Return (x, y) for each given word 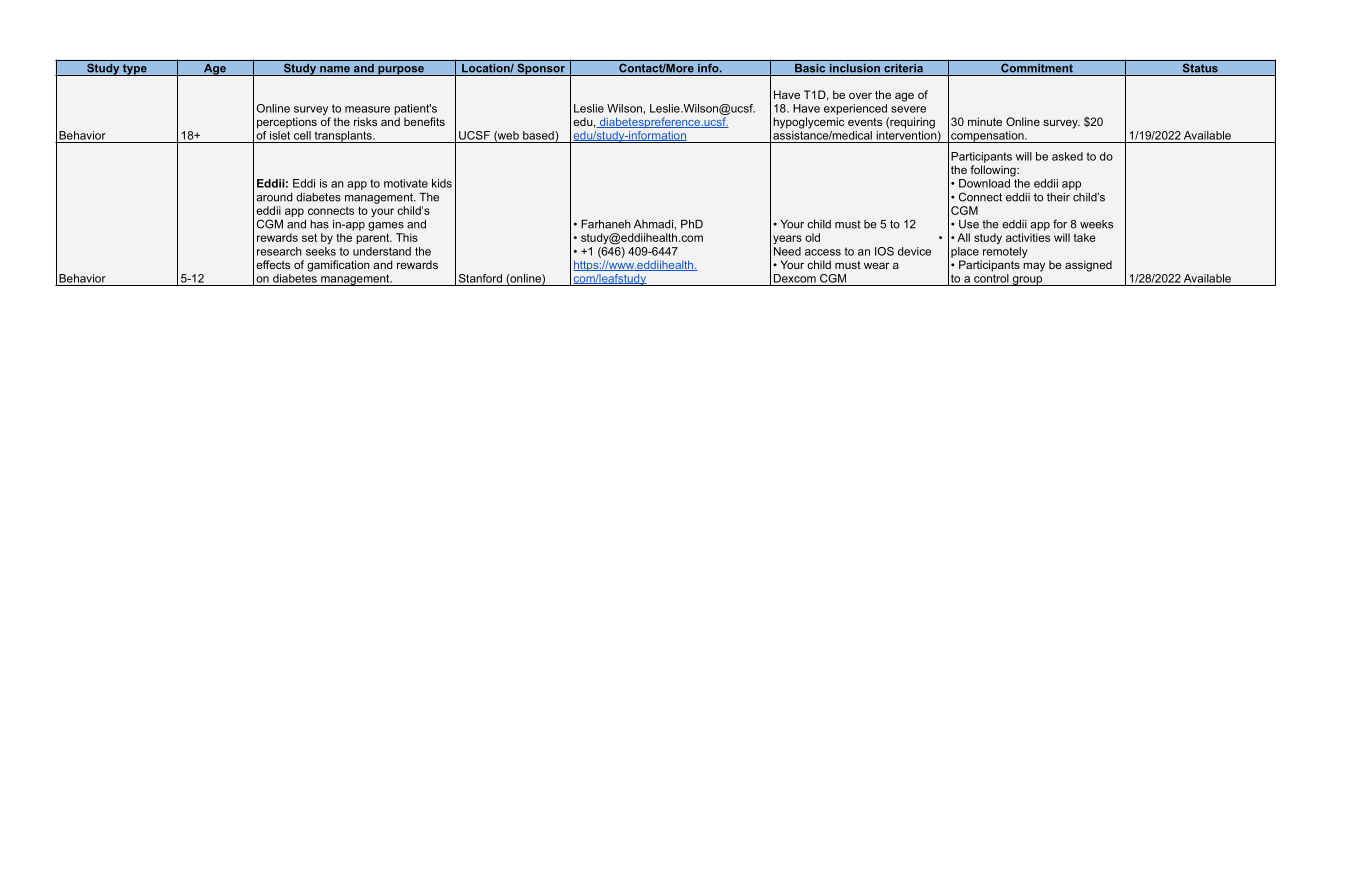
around (274, 197)
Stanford (480, 278)
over (860, 95)
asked (1067, 156)
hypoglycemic (808, 123)
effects (273, 264)
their (1058, 197)
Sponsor (541, 69)
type (135, 70)
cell (302, 135)
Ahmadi (653, 224)
